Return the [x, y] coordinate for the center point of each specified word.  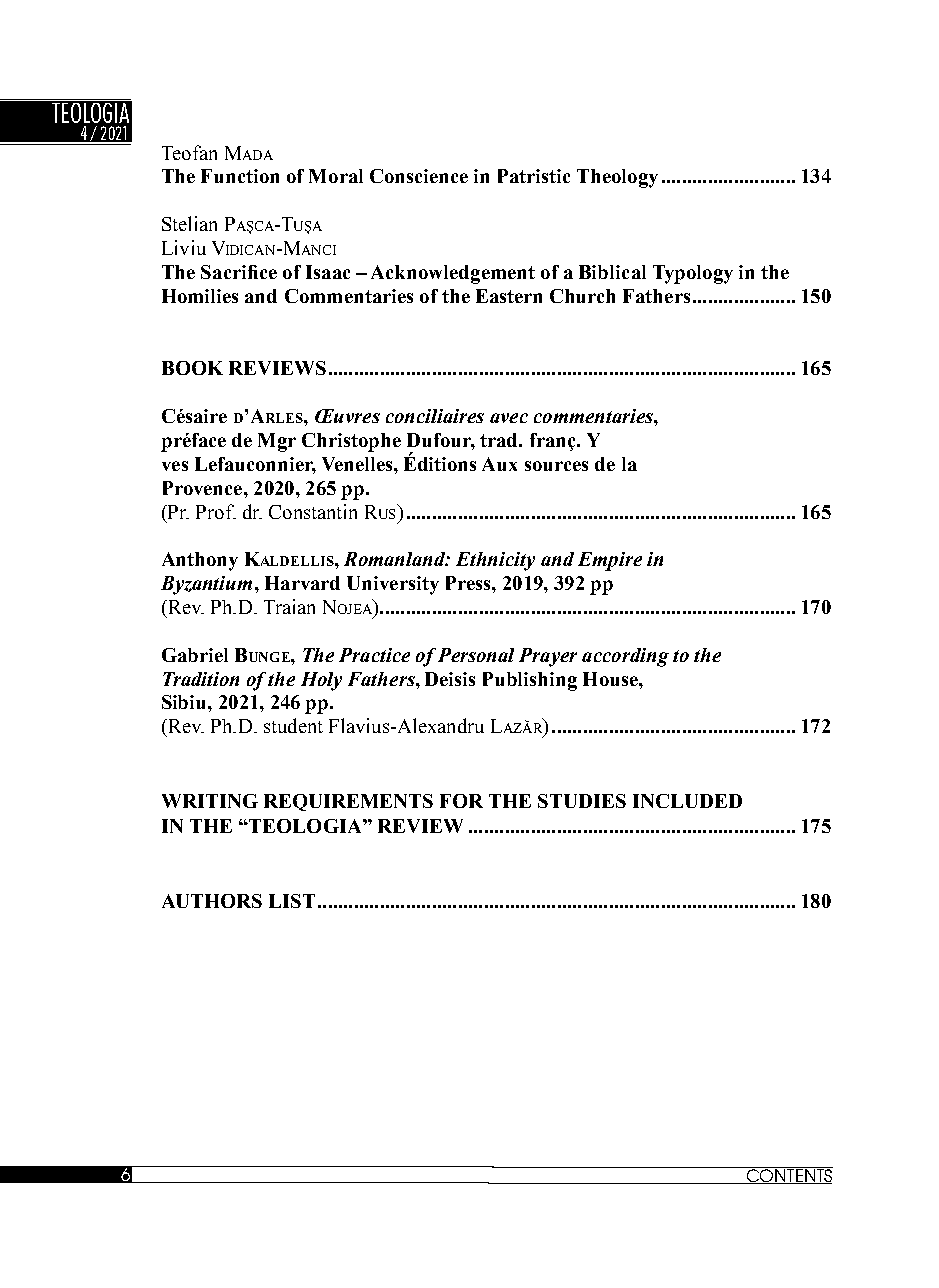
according [625, 657]
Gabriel [195, 655]
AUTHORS [212, 901]
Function [240, 176]
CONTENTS [789, 1175]
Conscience [419, 176]
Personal [476, 655]
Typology [693, 274]
